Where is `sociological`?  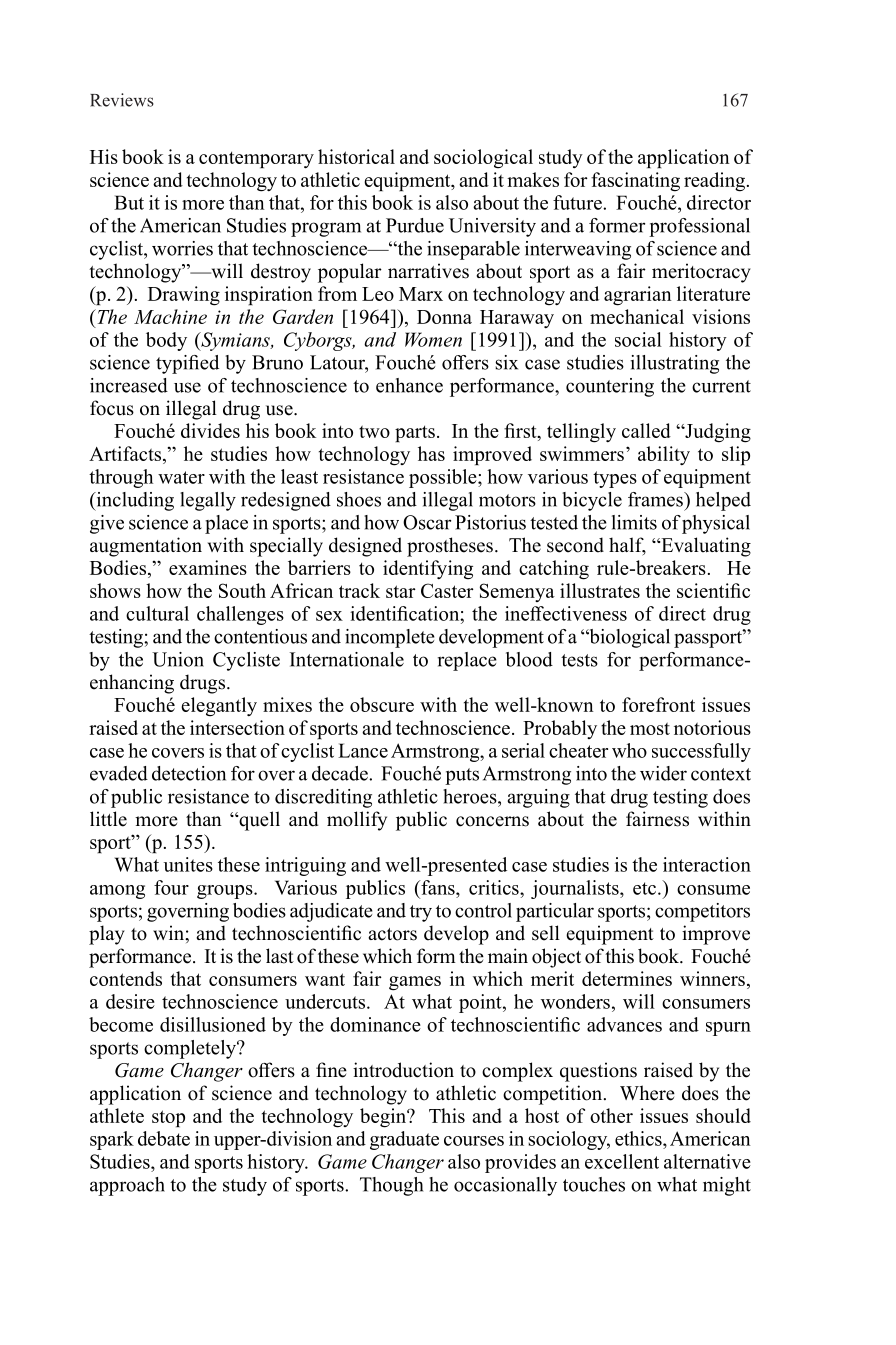 sociological is located at coordinates (483, 159).
